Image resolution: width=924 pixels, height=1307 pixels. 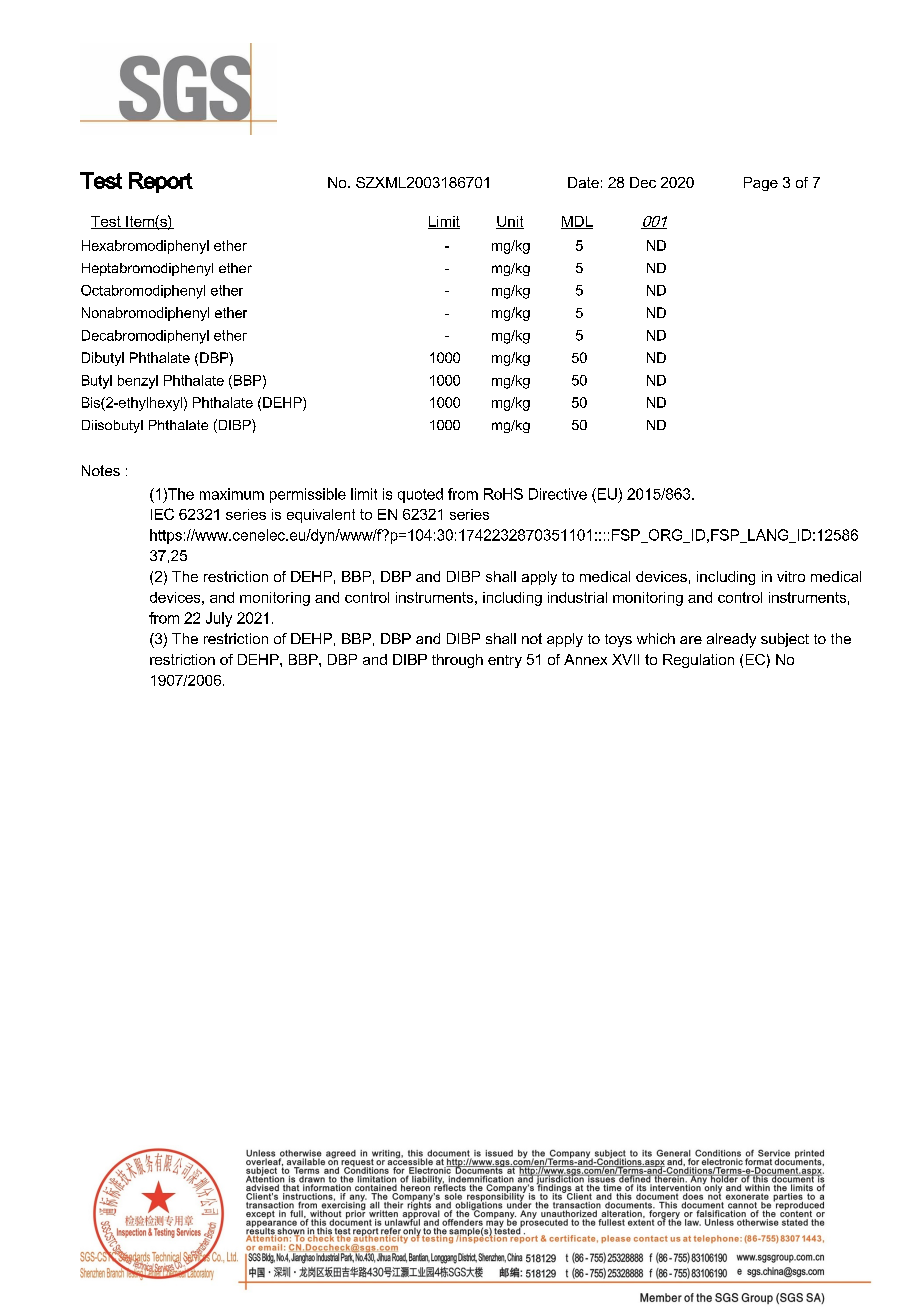 What do you see at coordinates (219, 619) in the screenshot?
I see `July` at bounding box center [219, 619].
